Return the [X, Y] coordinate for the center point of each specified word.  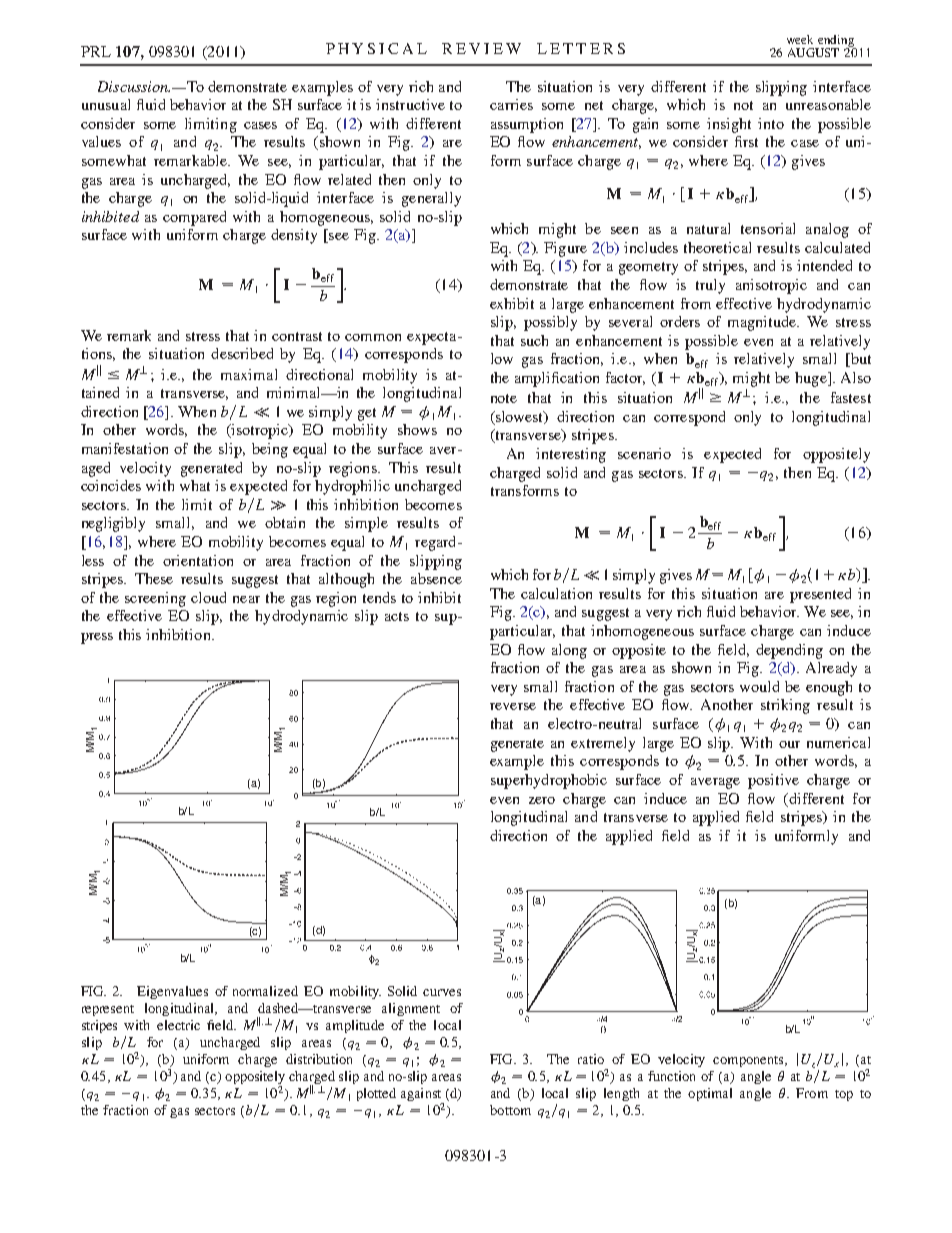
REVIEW [481, 48]
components [749, 1061]
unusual [106, 104]
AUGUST [813, 52]
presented [820, 595]
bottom [510, 1110]
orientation [198, 560]
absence [436, 578]
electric [178, 1025]
